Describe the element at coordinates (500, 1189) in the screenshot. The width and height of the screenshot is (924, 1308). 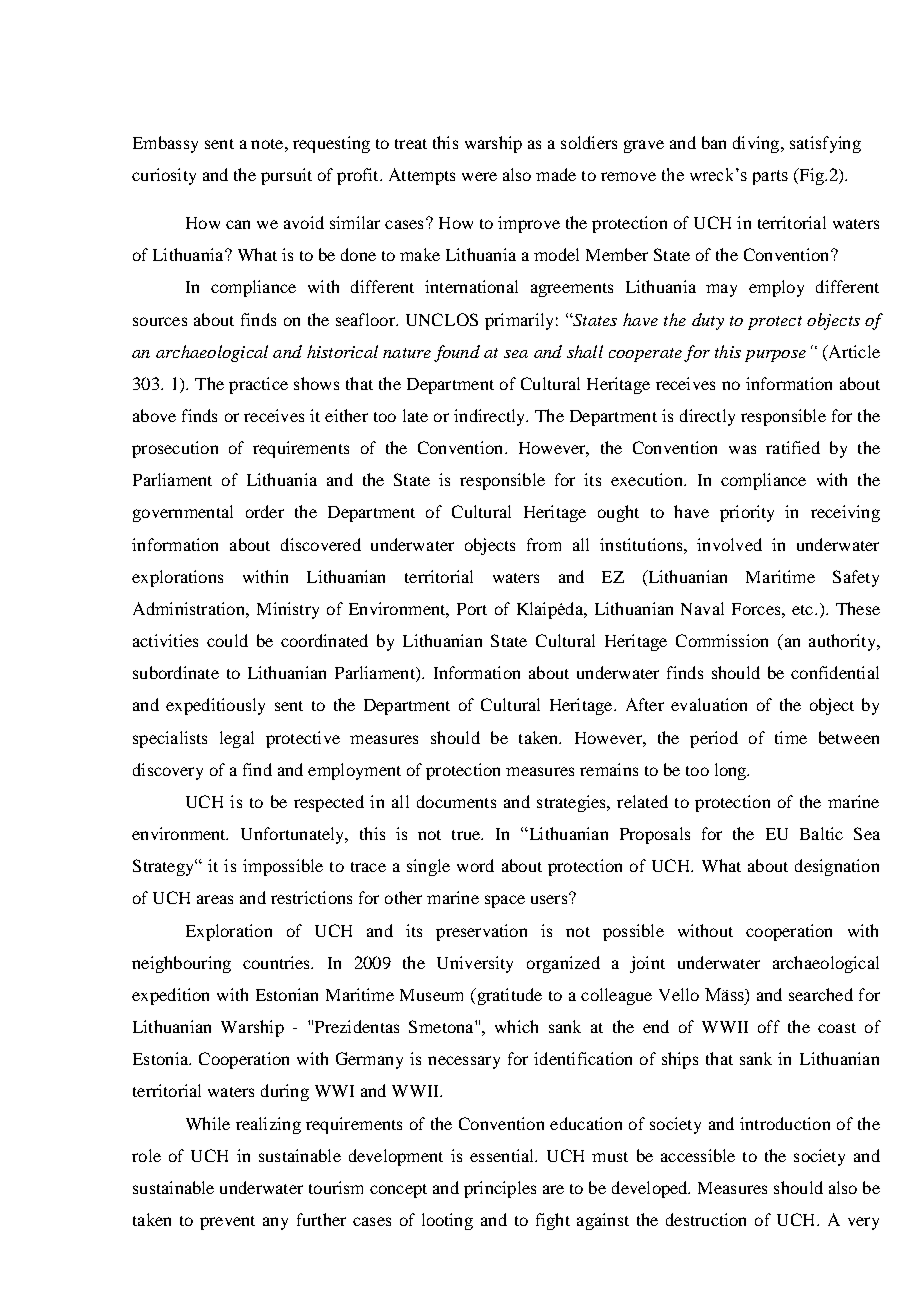
I see `principles` at that location.
